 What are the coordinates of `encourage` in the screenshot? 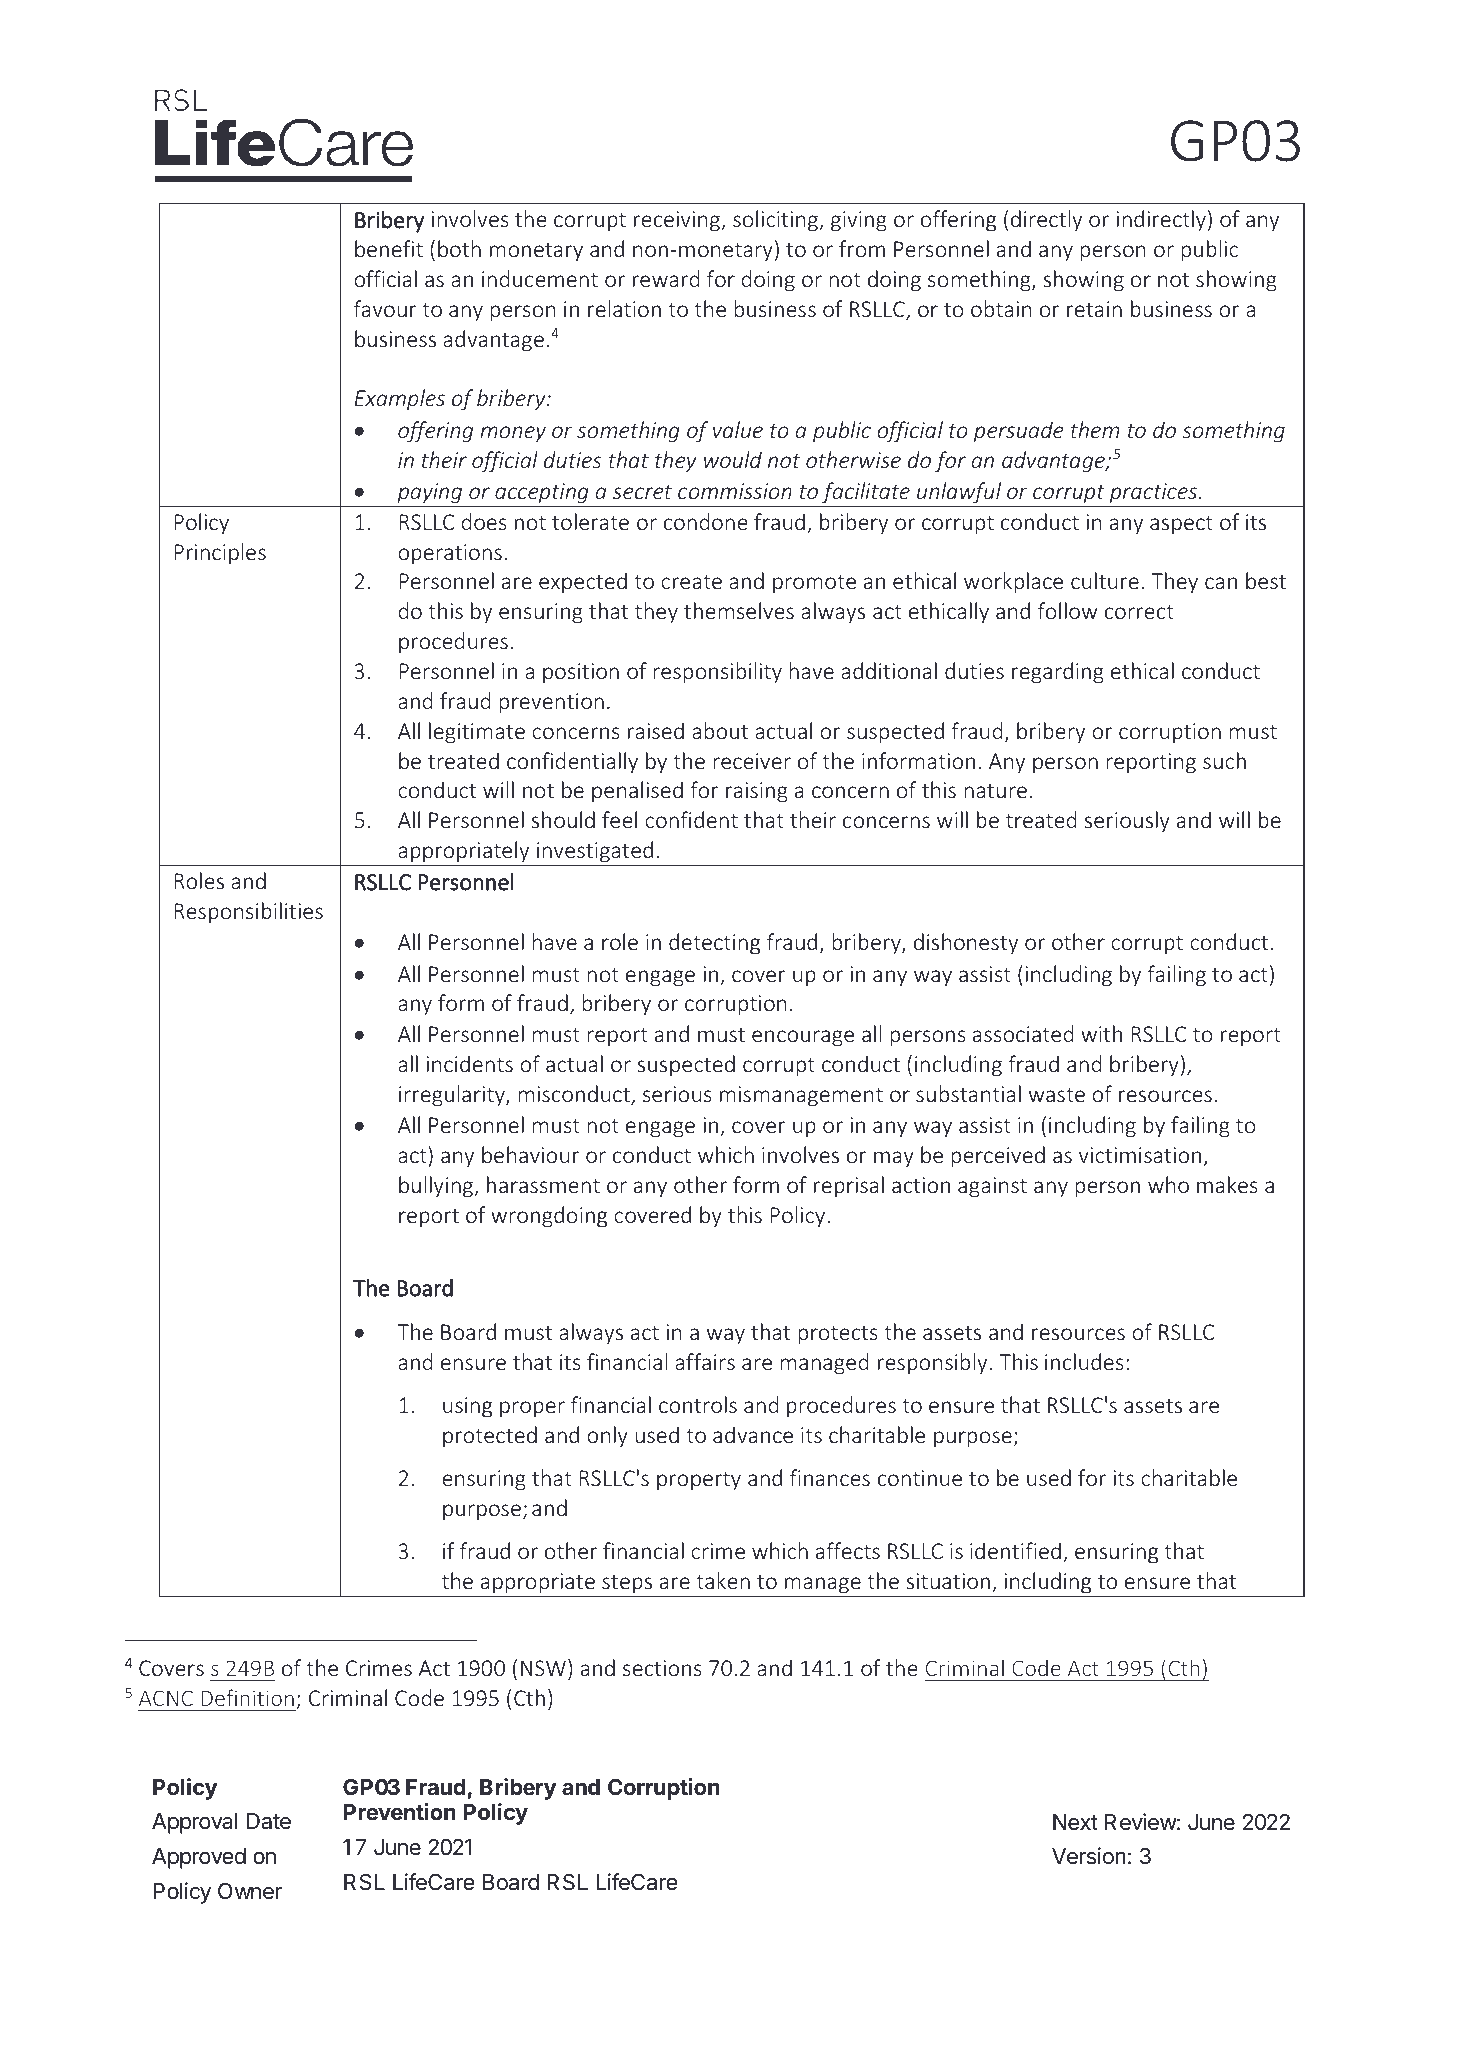 It's located at (803, 1038).
